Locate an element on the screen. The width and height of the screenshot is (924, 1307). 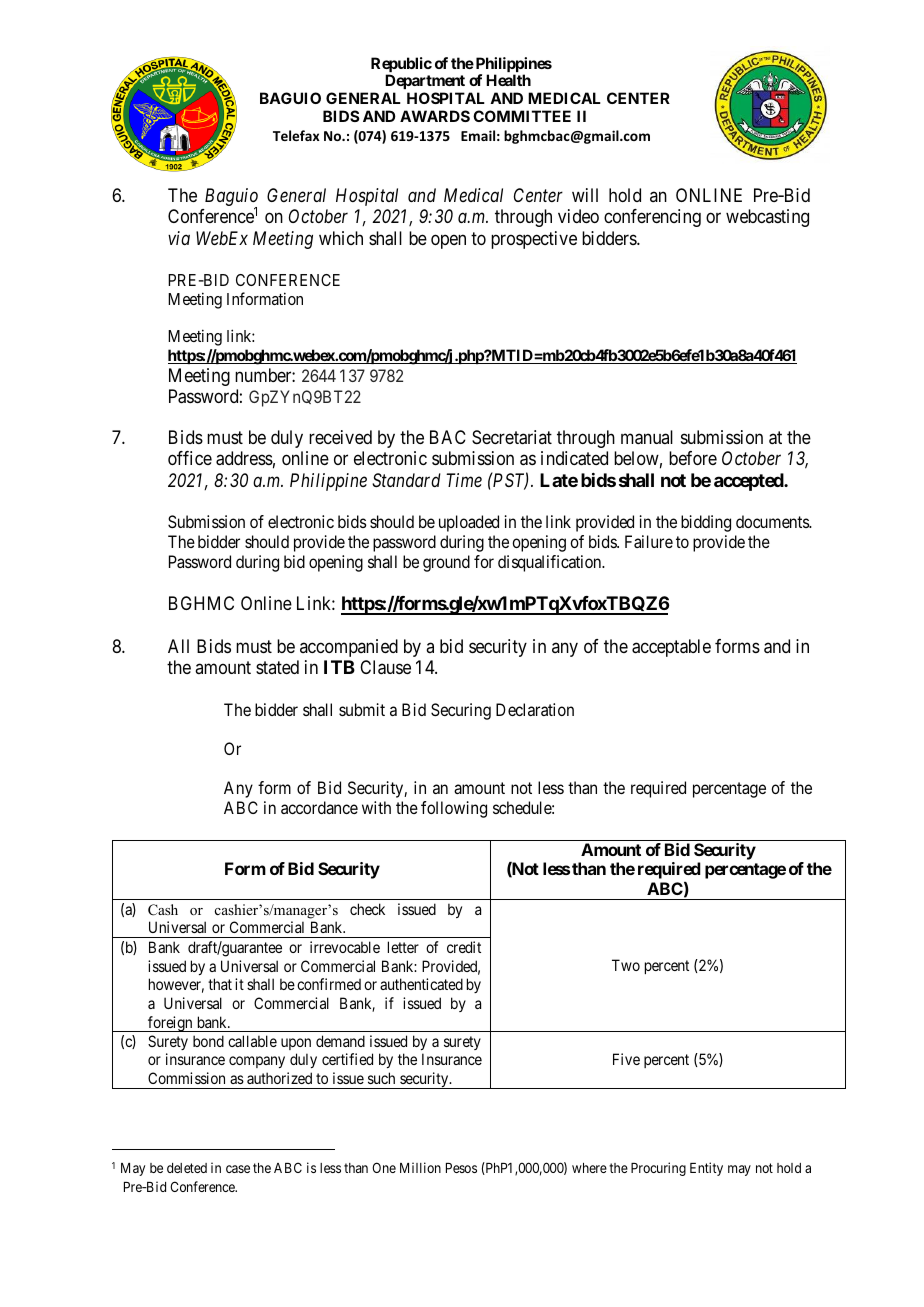
acceptable is located at coordinates (671, 648).
